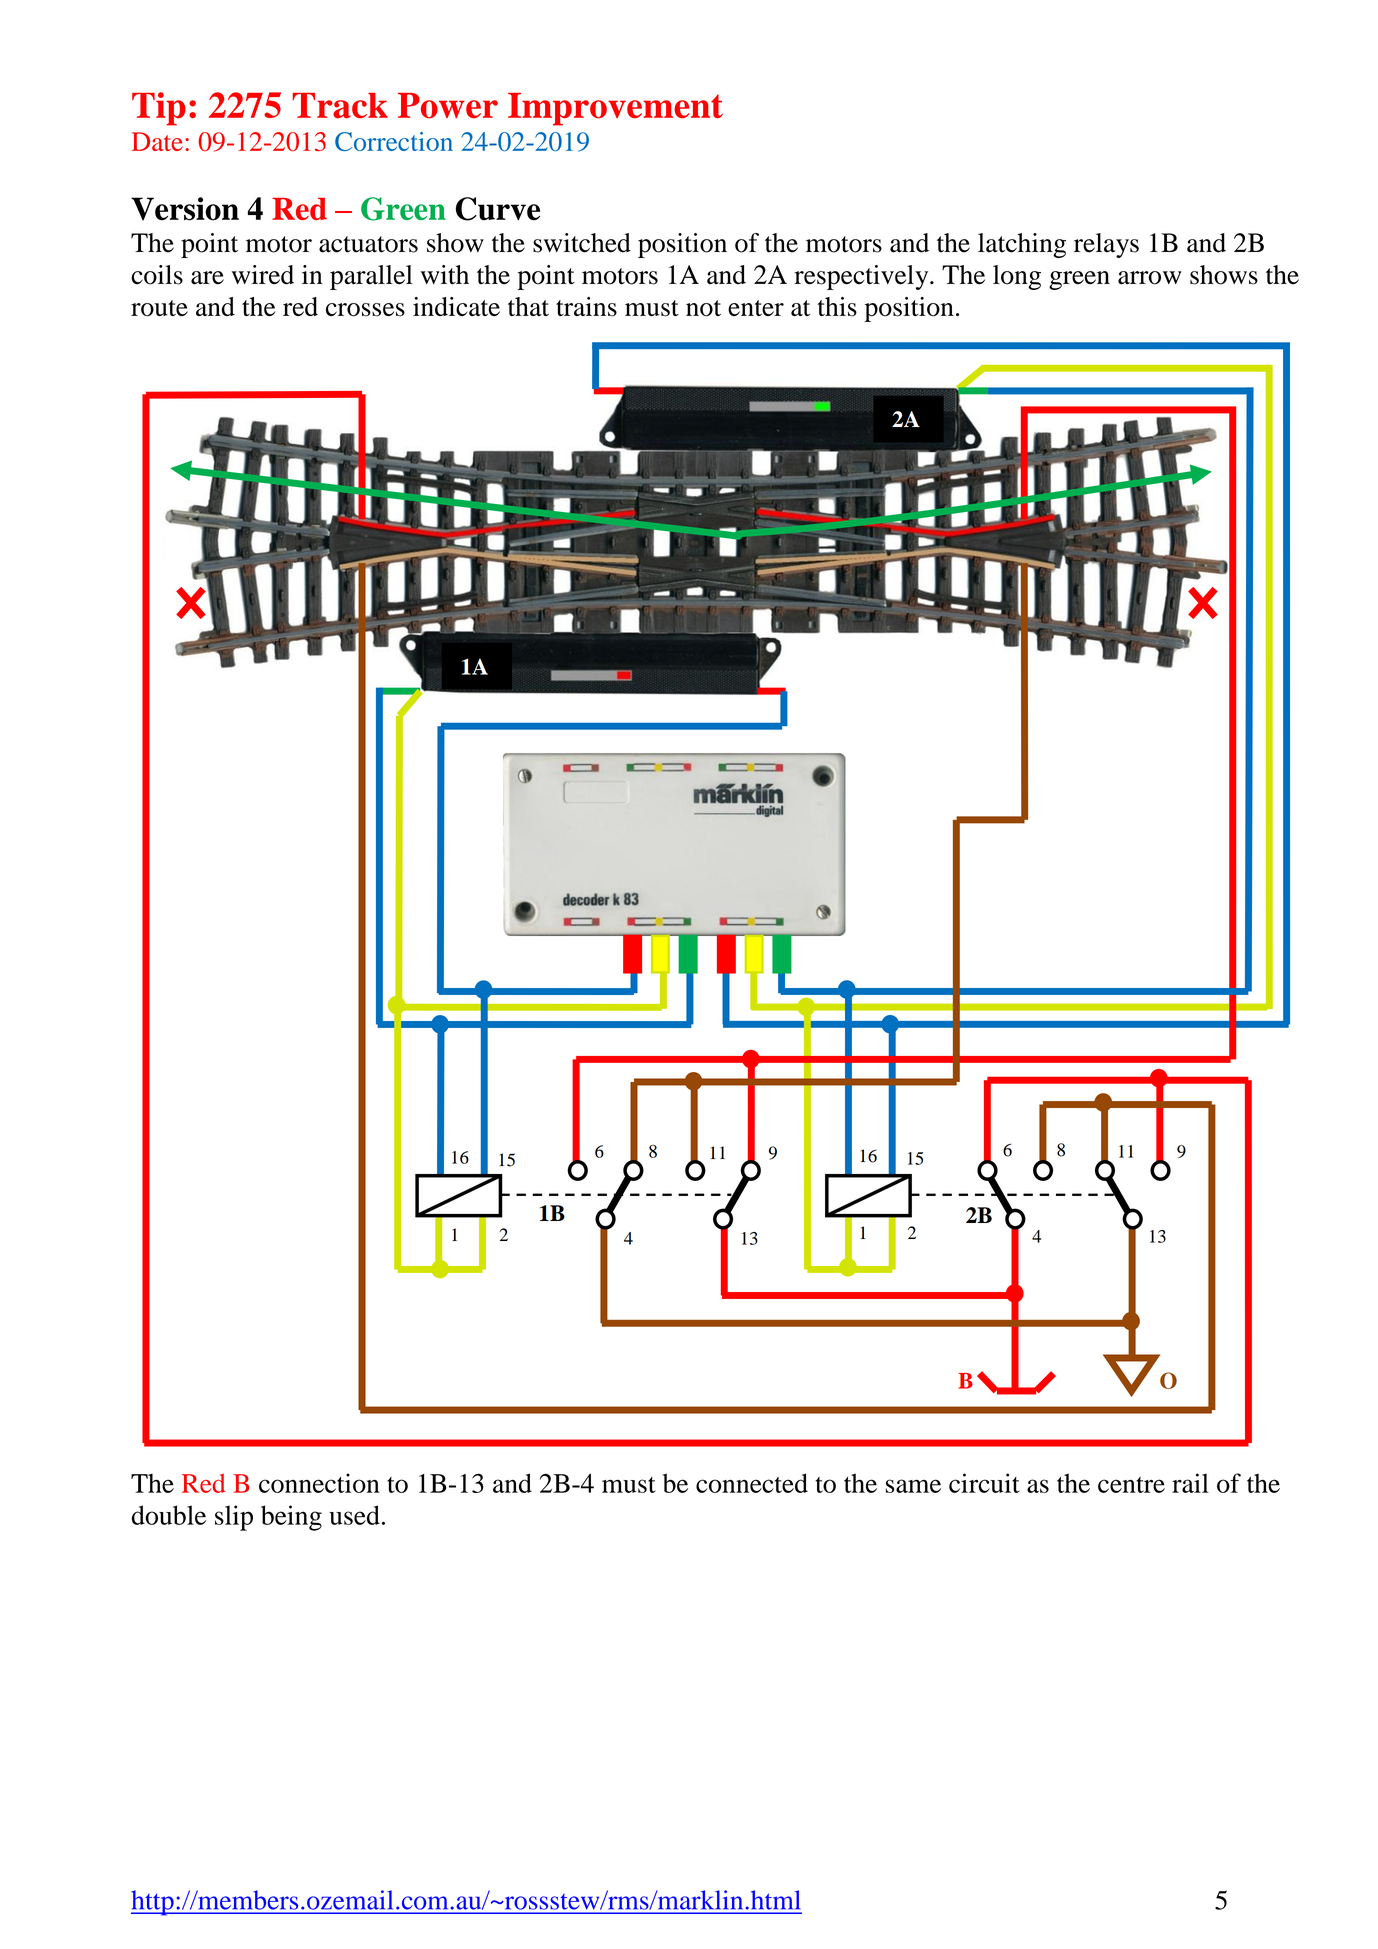 This screenshot has height=1949, width=1378. I want to click on Improvement, so click(615, 109).
